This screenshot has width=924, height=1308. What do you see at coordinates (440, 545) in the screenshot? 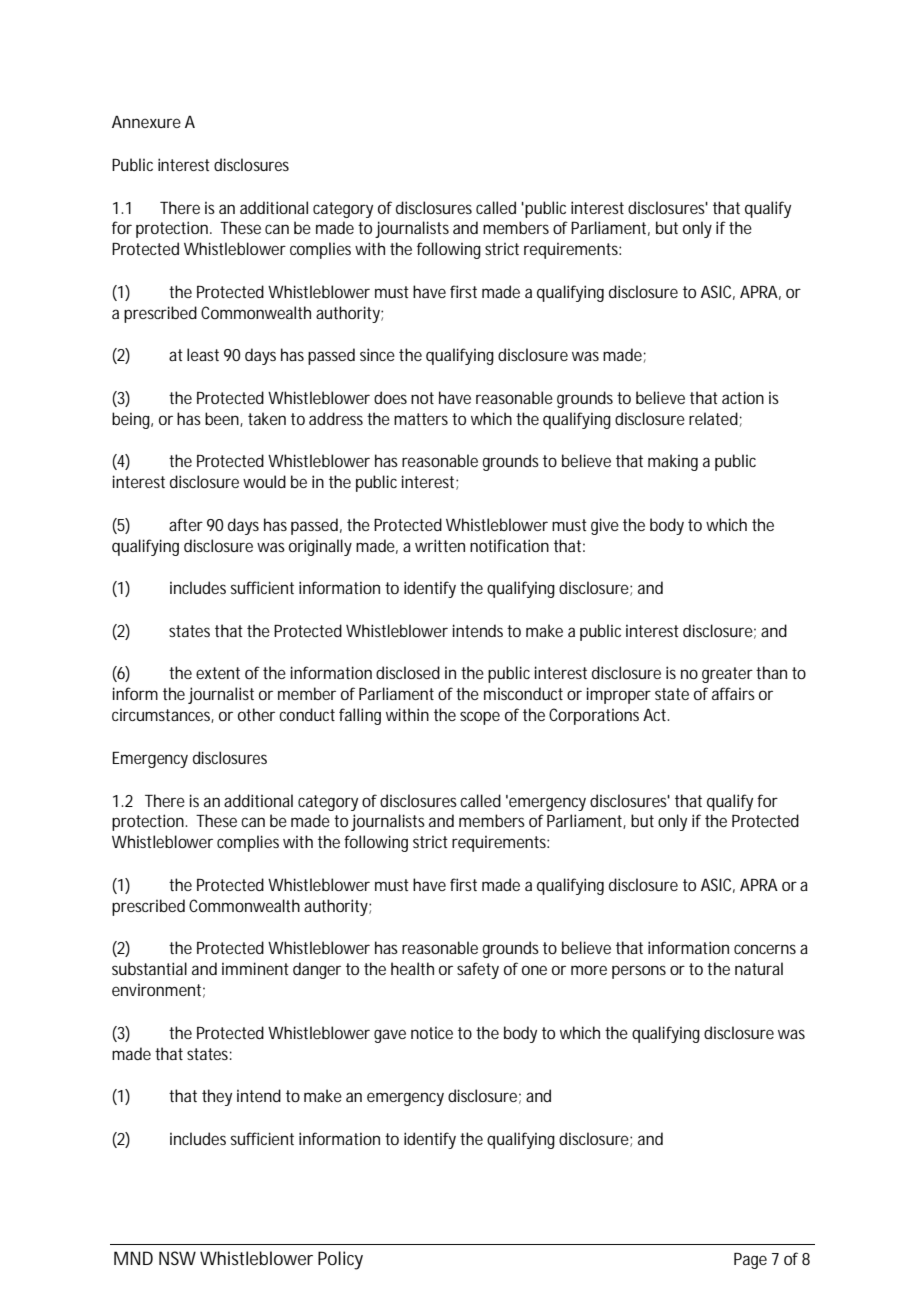
I see `written` at bounding box center [440, 545].
